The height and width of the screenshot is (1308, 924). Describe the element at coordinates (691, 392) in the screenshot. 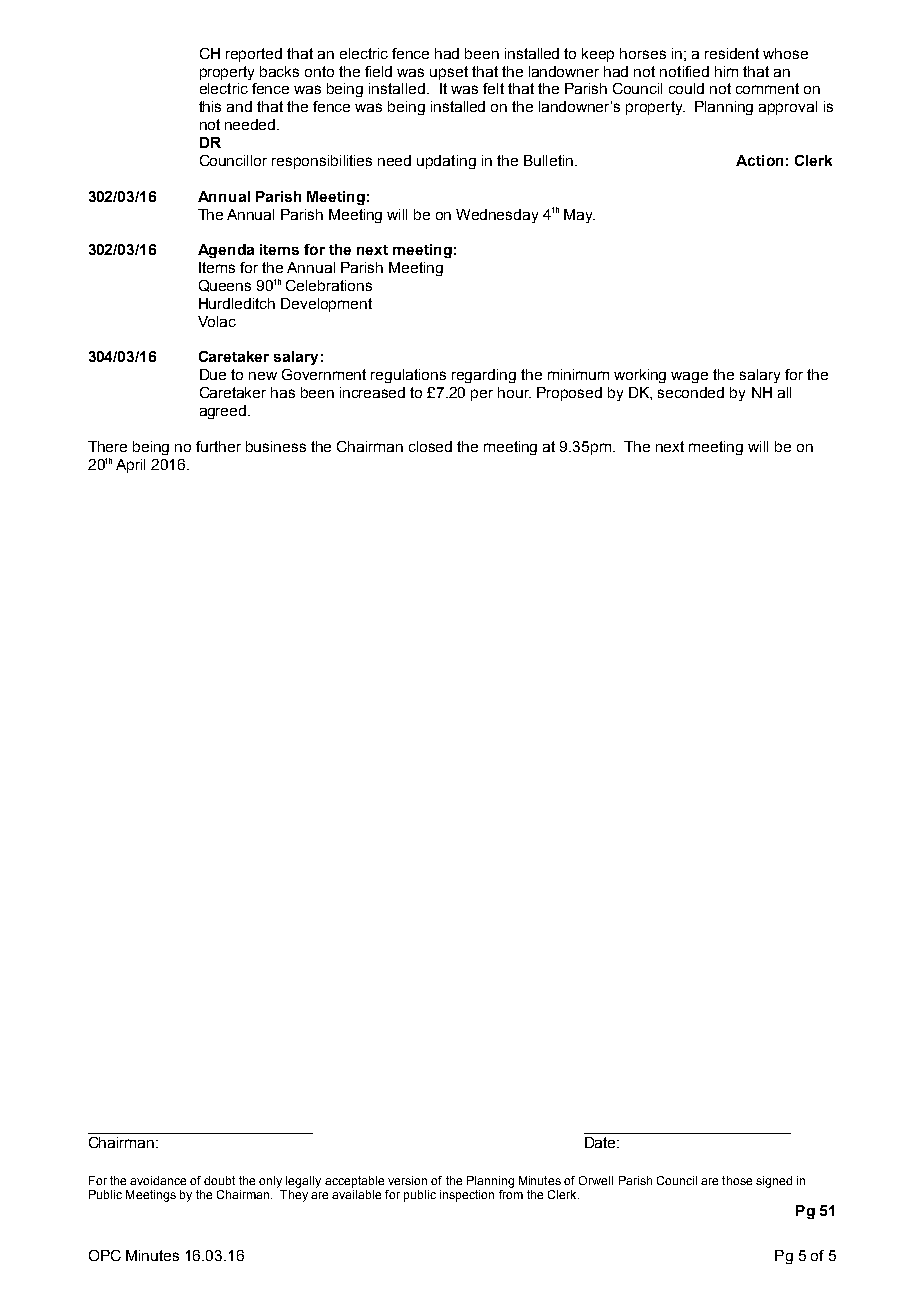

I see `seconded` at that location.
